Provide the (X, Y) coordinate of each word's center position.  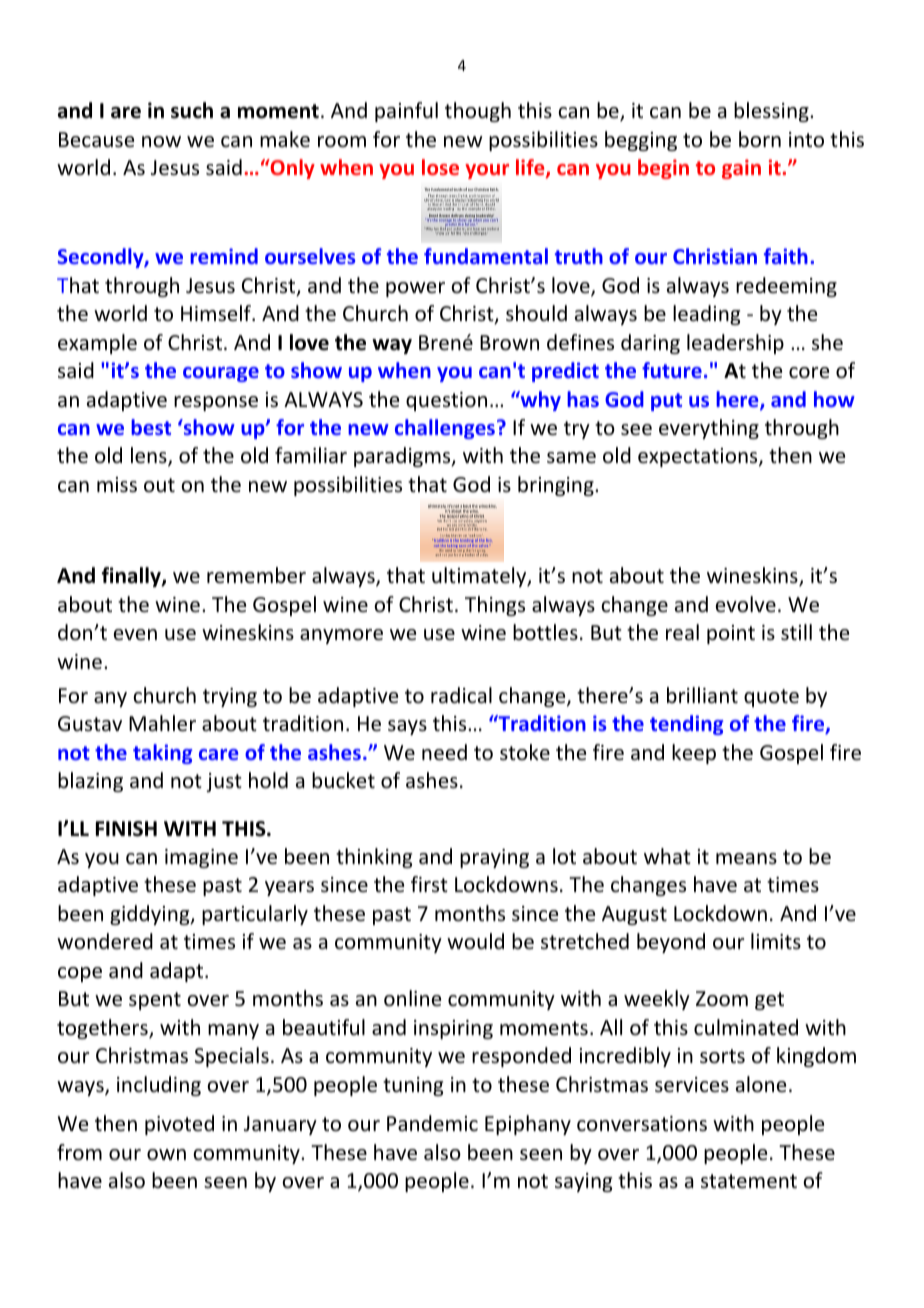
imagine (201, 858)
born (760, 139)
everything (709, 429)
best (151, 427)
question (446, 401)
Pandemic (432, 1123)
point (731, 634)
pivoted (179, 1125)
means (746, 859)
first (429, 884)
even (135, 634)
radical (461, 695)
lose (440, 167)
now (161, 142)
